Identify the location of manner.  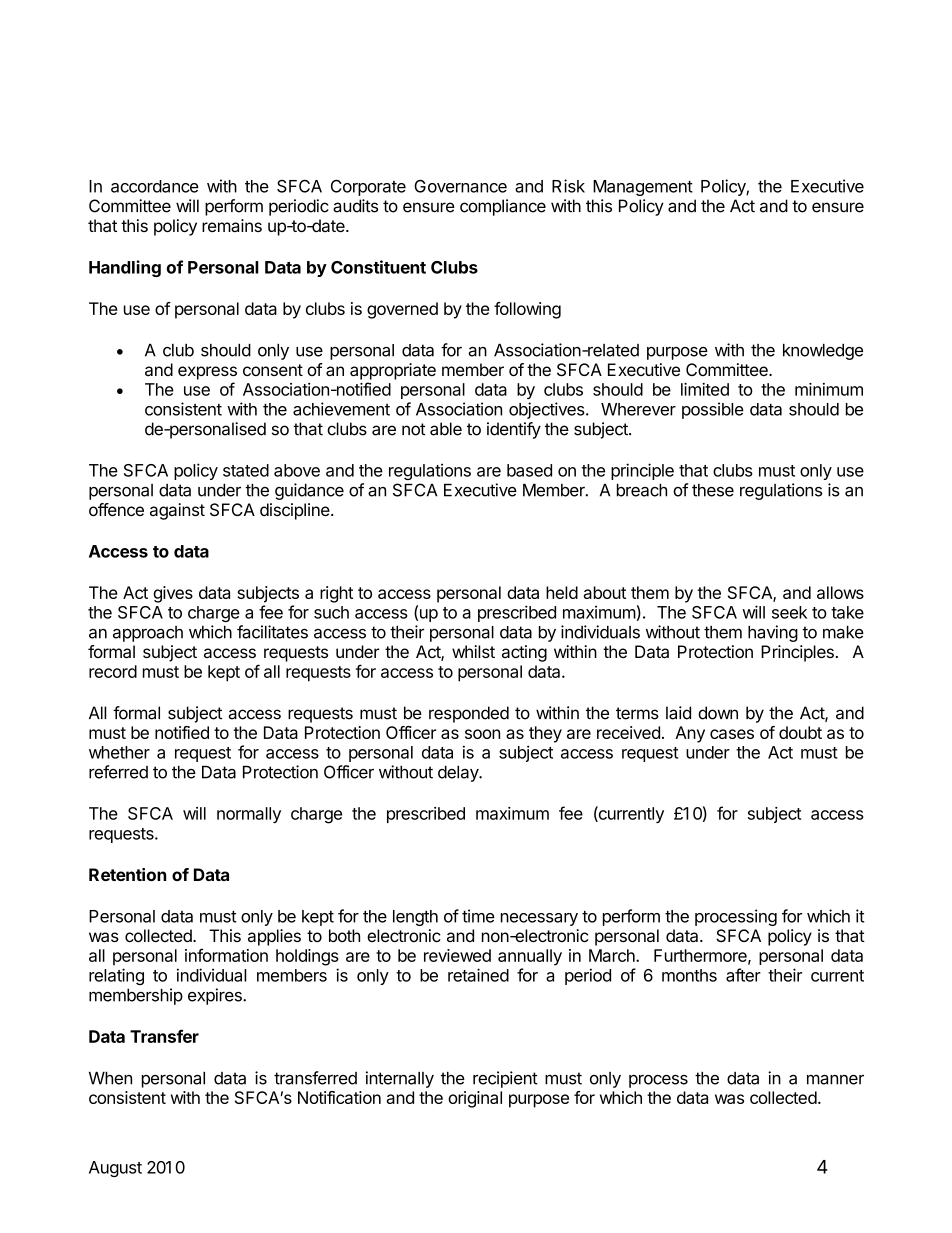
(835, 1079).
